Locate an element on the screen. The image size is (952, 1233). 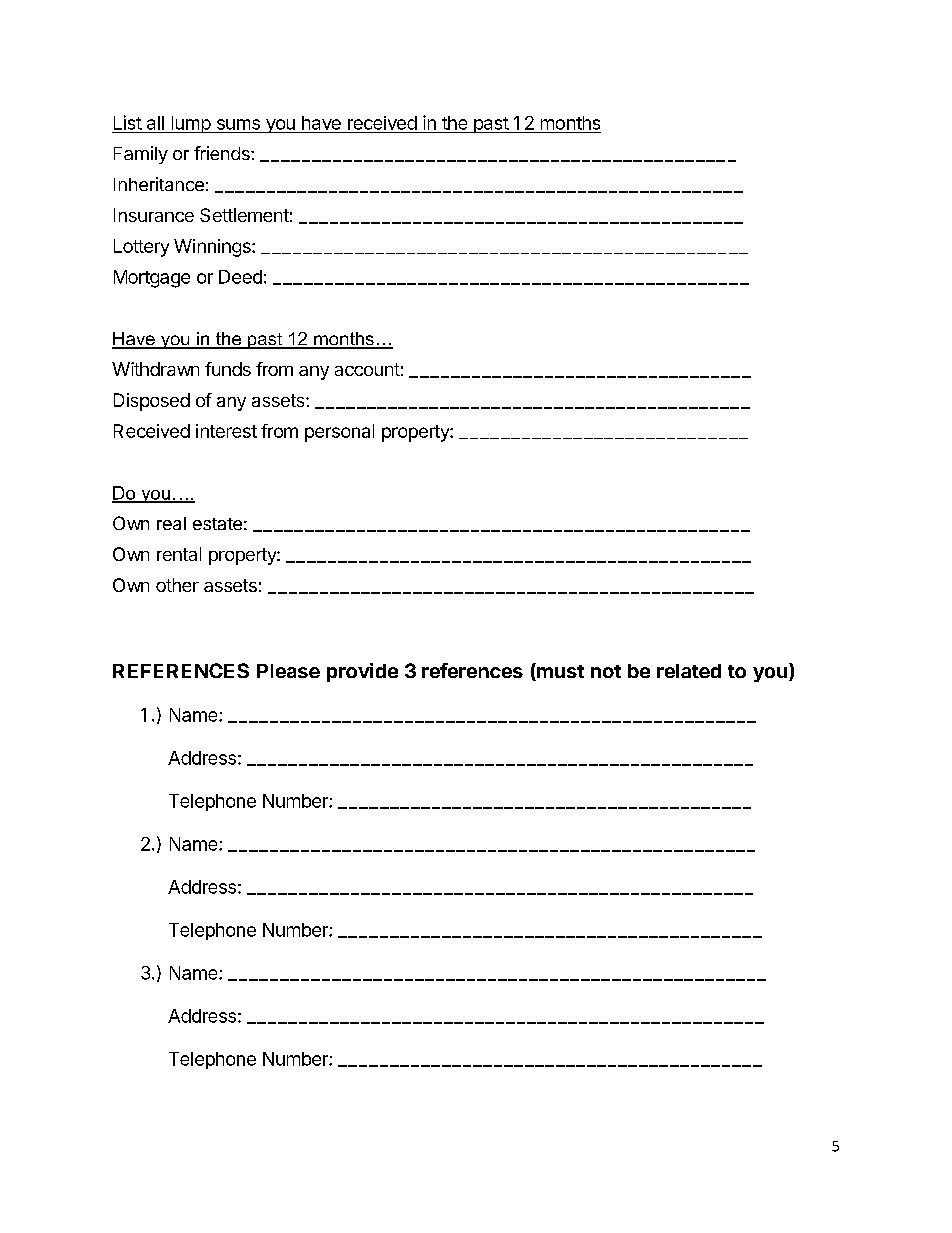
sums is located at coordinates (238, 124).
